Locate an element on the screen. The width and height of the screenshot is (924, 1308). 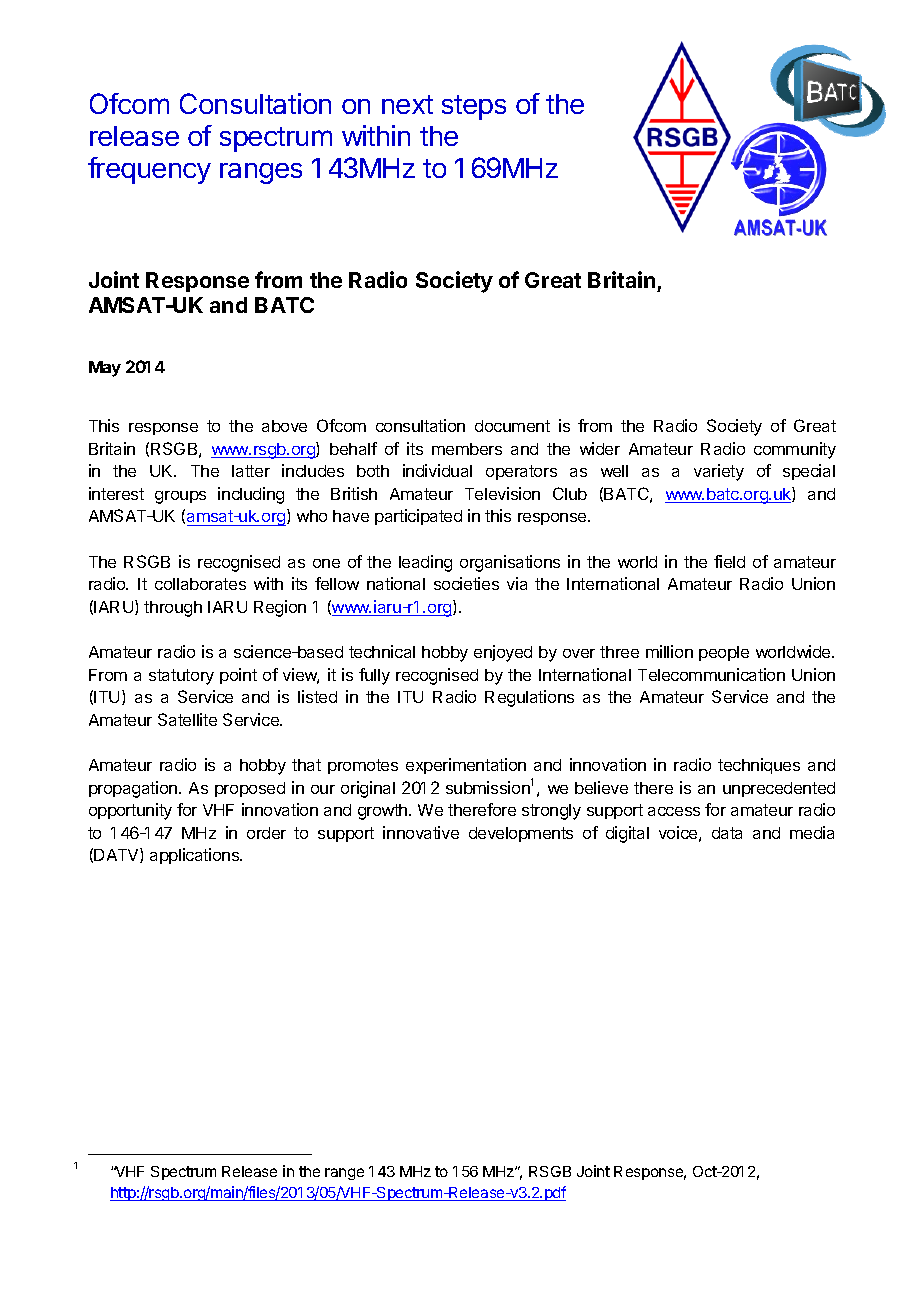
applications is located at coordinates (196, 856).
